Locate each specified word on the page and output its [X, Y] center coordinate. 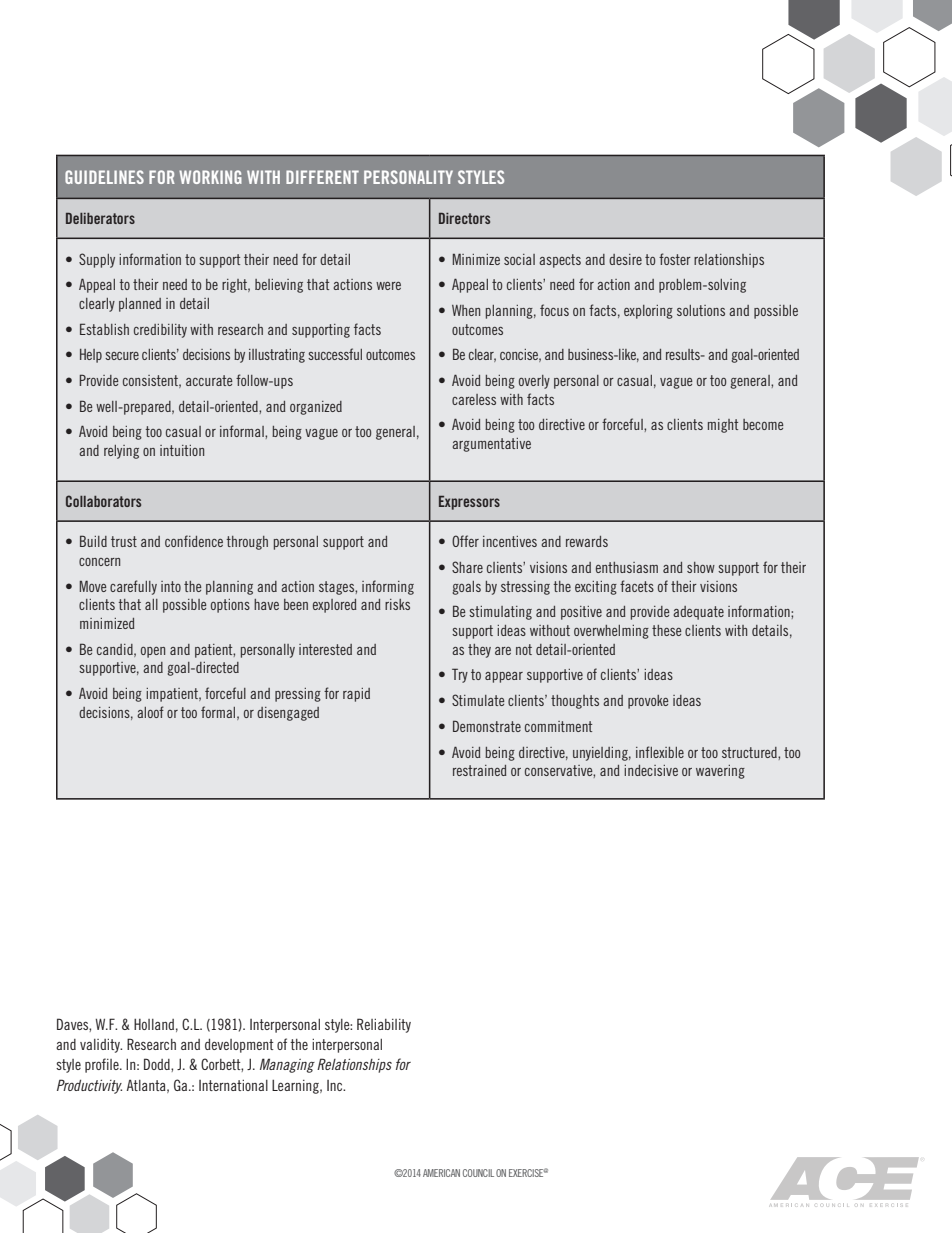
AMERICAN [441, 1173]
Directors [464, 218]
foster [675, 259]
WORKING [210, 177]
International [233, 1085]
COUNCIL [478, 1173]
